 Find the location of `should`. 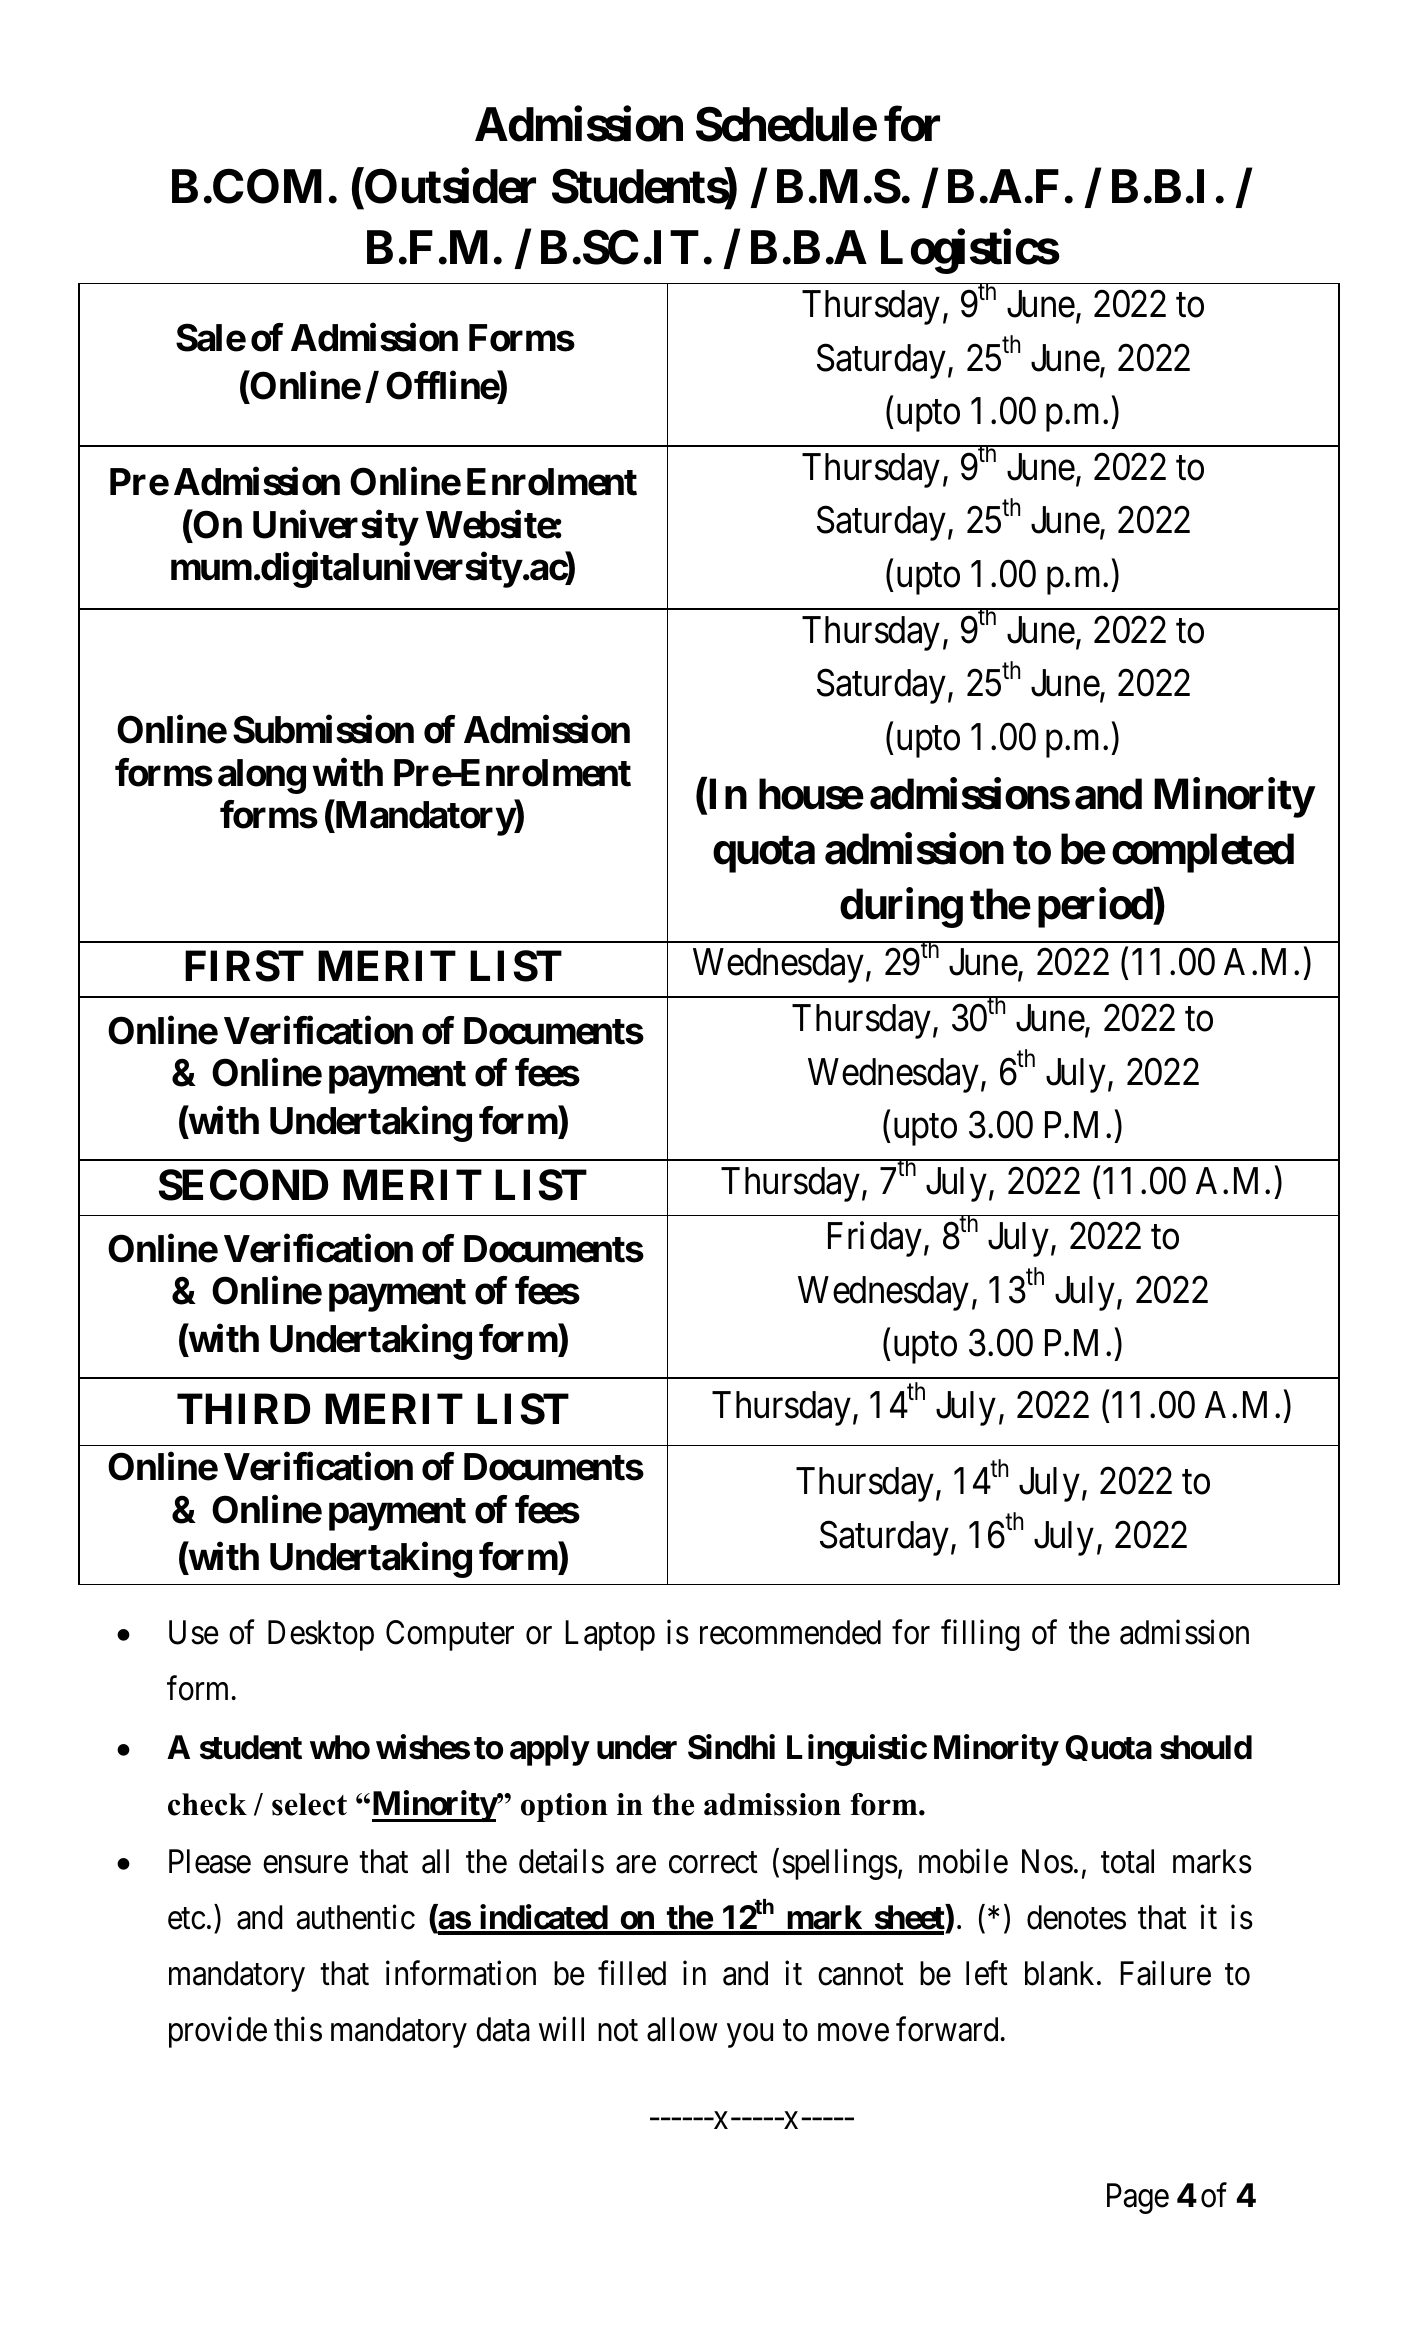

should is located at coordinates (1206, 1747).
